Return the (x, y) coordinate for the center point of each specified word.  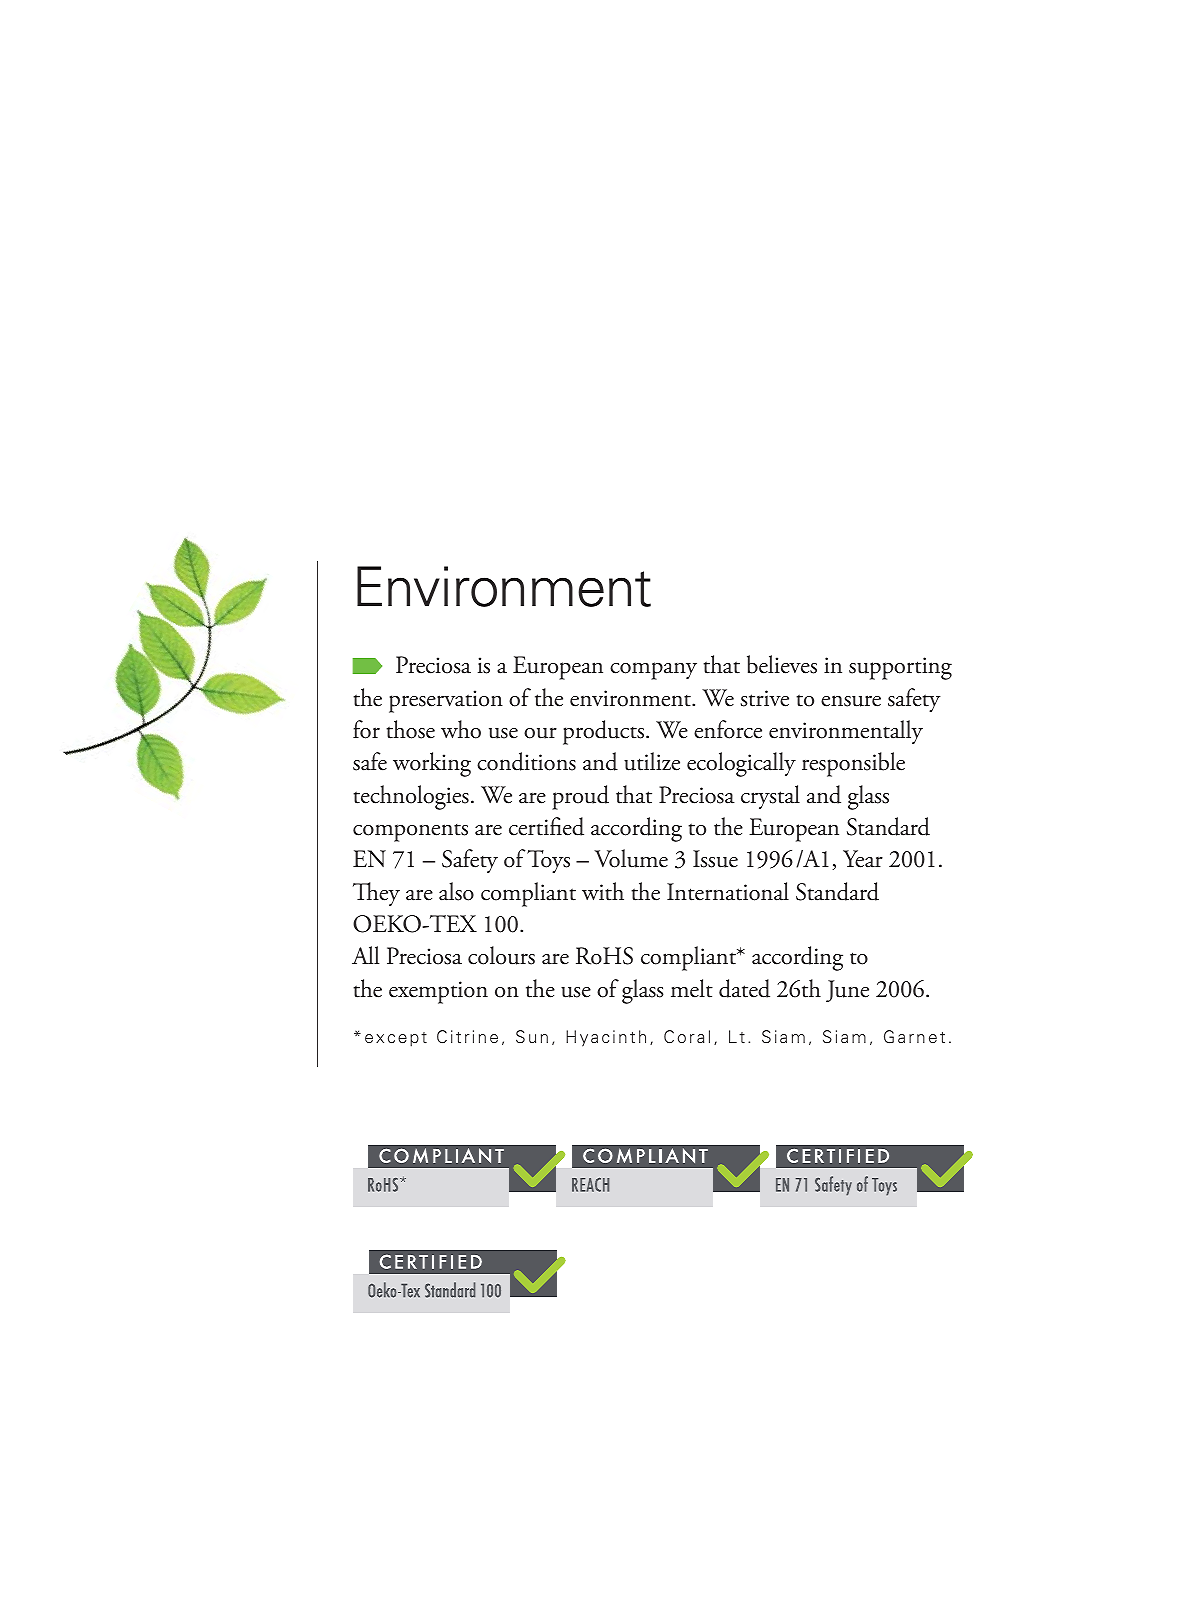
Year (863, 859)
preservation (446, 701)
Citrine (467, 1037)
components (410, 833)
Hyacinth (606, 1038)
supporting (900, 668)
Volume (631, 858)
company (653, 671)
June (847, 991)
